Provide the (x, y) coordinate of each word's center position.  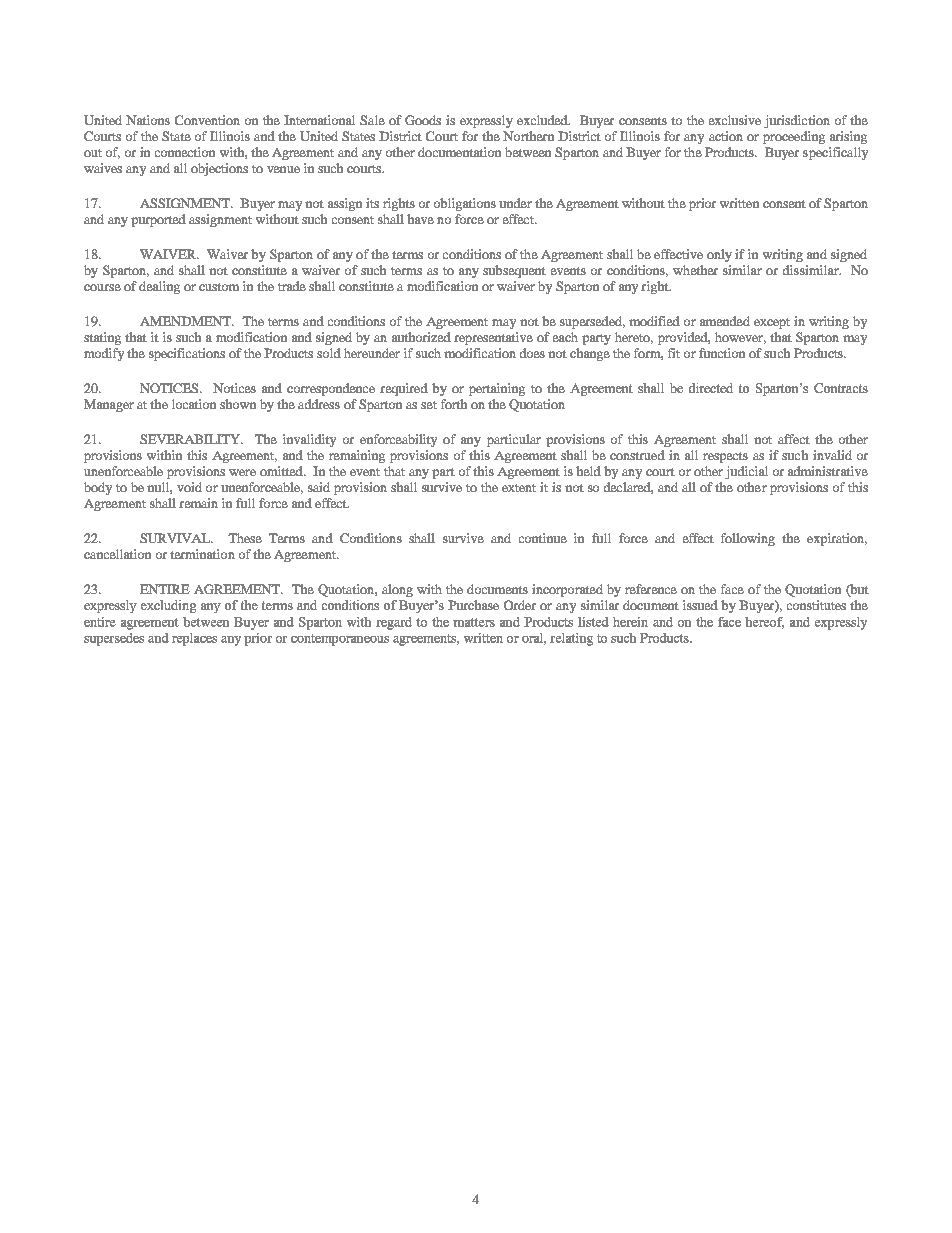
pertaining (497, 389)
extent (519, 488)
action (726, 136)
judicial (746, 472)
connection (185, 152)
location (194, 404)
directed (711, 388)
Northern (528, 136)
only (719, 255)
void (189, 487)
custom (219, 287)
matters (474, 622)
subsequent (514, 271)
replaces (194, 639)
